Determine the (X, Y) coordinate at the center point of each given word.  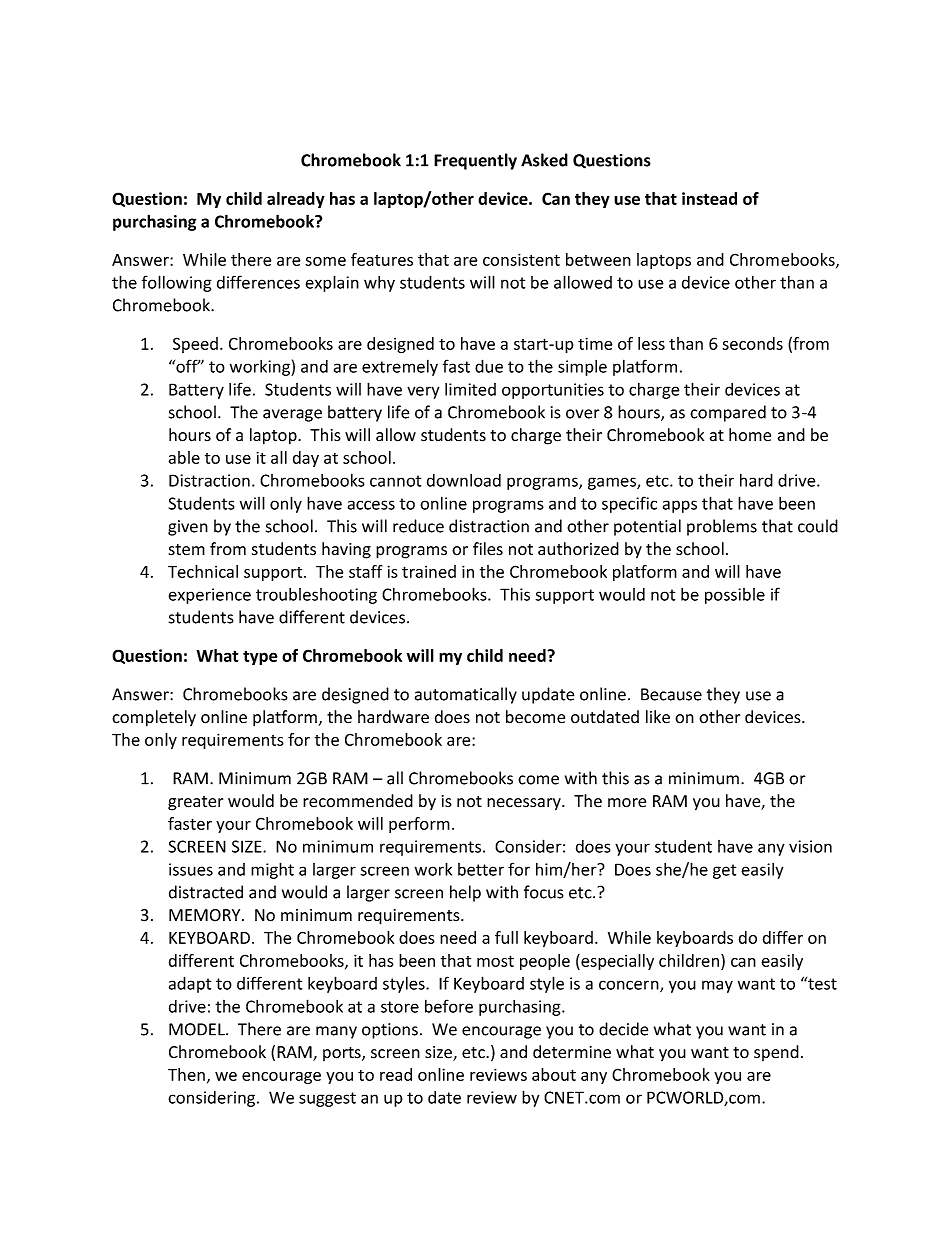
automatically (466, 695)
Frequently (475, 161)
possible (735, 596)
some (325, 261)
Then (186, 1074)
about (554, 1074)
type (260, 657)
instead (709, 198)
